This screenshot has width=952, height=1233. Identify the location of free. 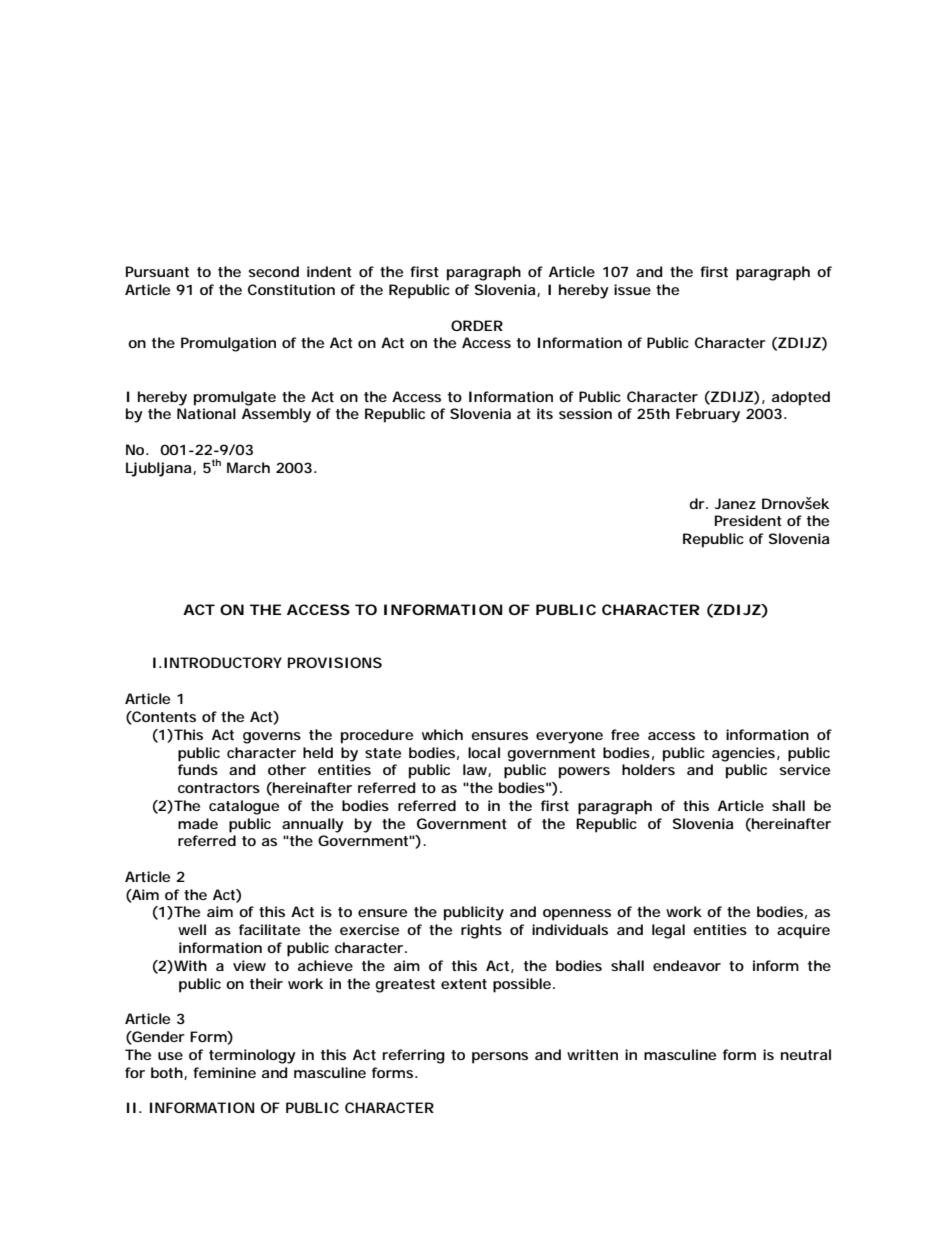
(625, 734).
